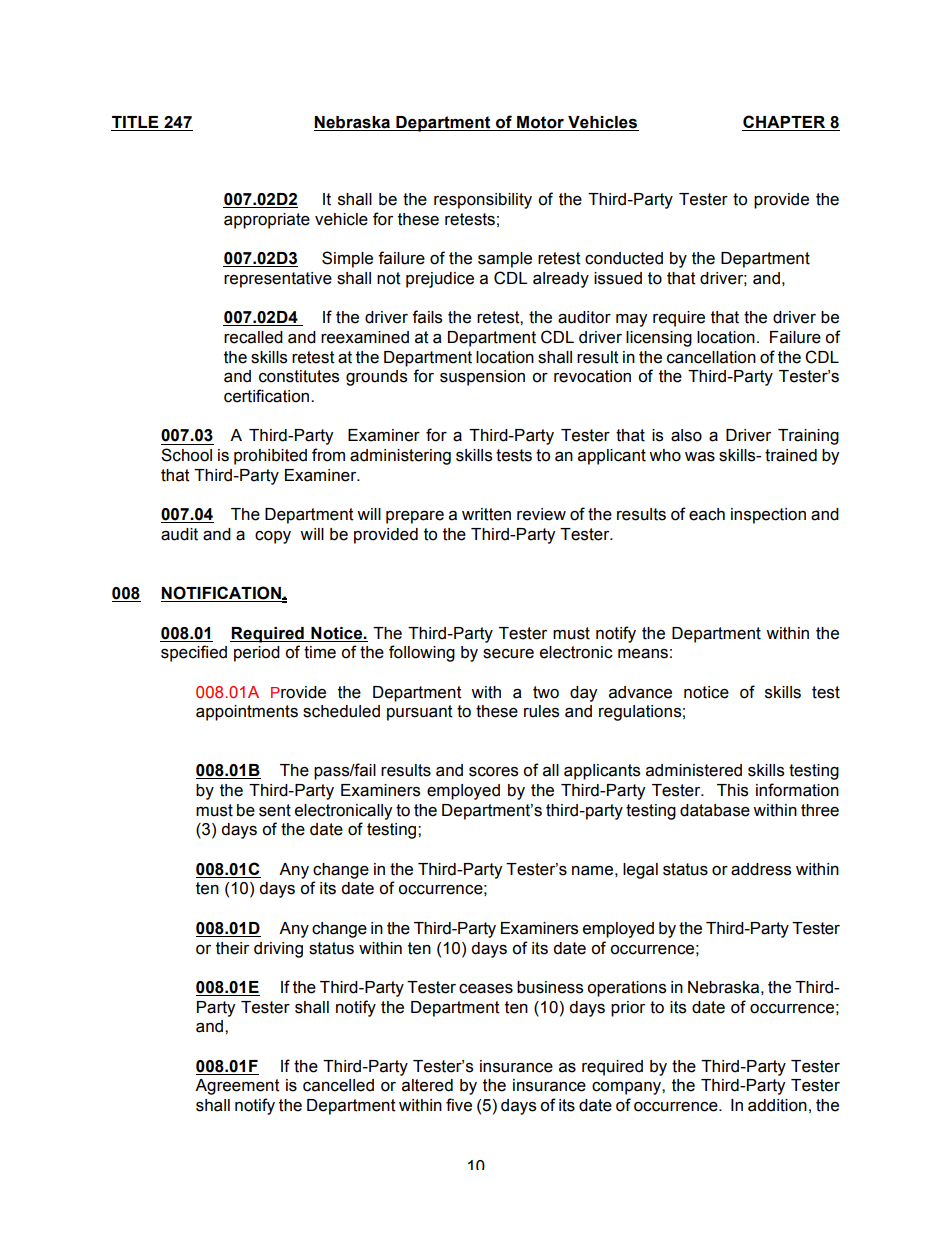 This page has height=1233, width=952. Describe the element at coordinates (136, 123) in the page. I see `TITLE` at that location.
